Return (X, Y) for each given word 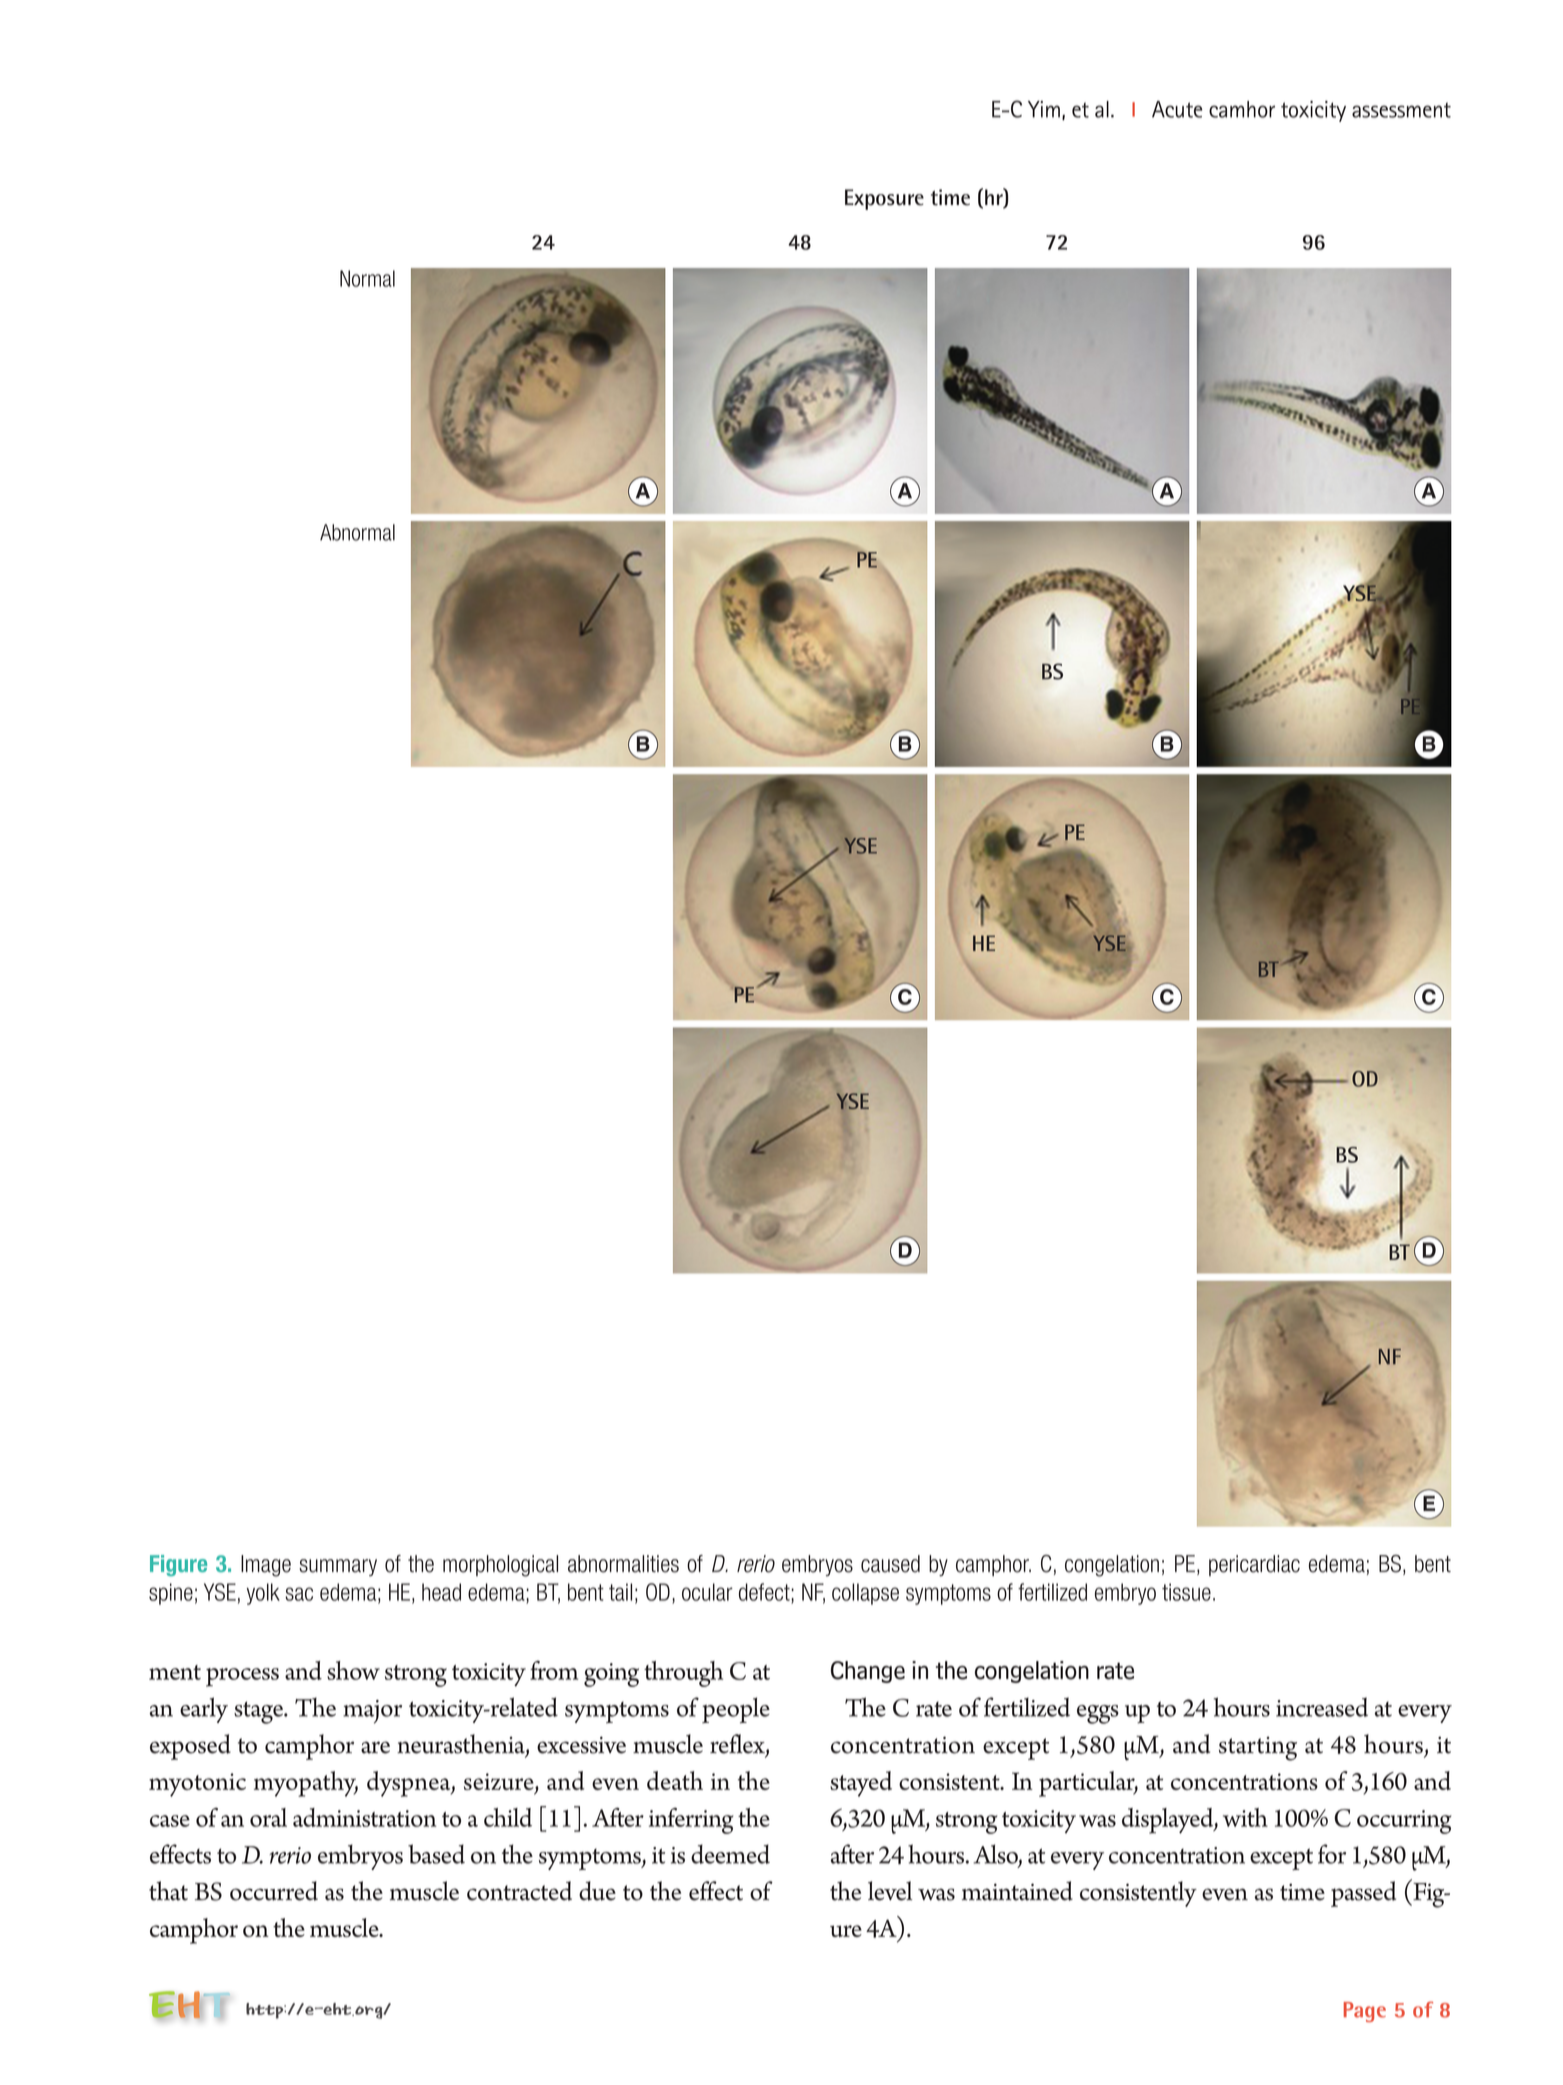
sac (299, 1594)
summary (338, 1567)
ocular (707, 1592)
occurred (274, 1891)
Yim (1044, 109)
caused (890, 1564)
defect (765, 1592)
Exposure (884, 199)
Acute (1177, 109)
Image (266, 1566)
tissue (1186, 1592)
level (890, 1891)
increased (1322, 1707)
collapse (865, 1594)
